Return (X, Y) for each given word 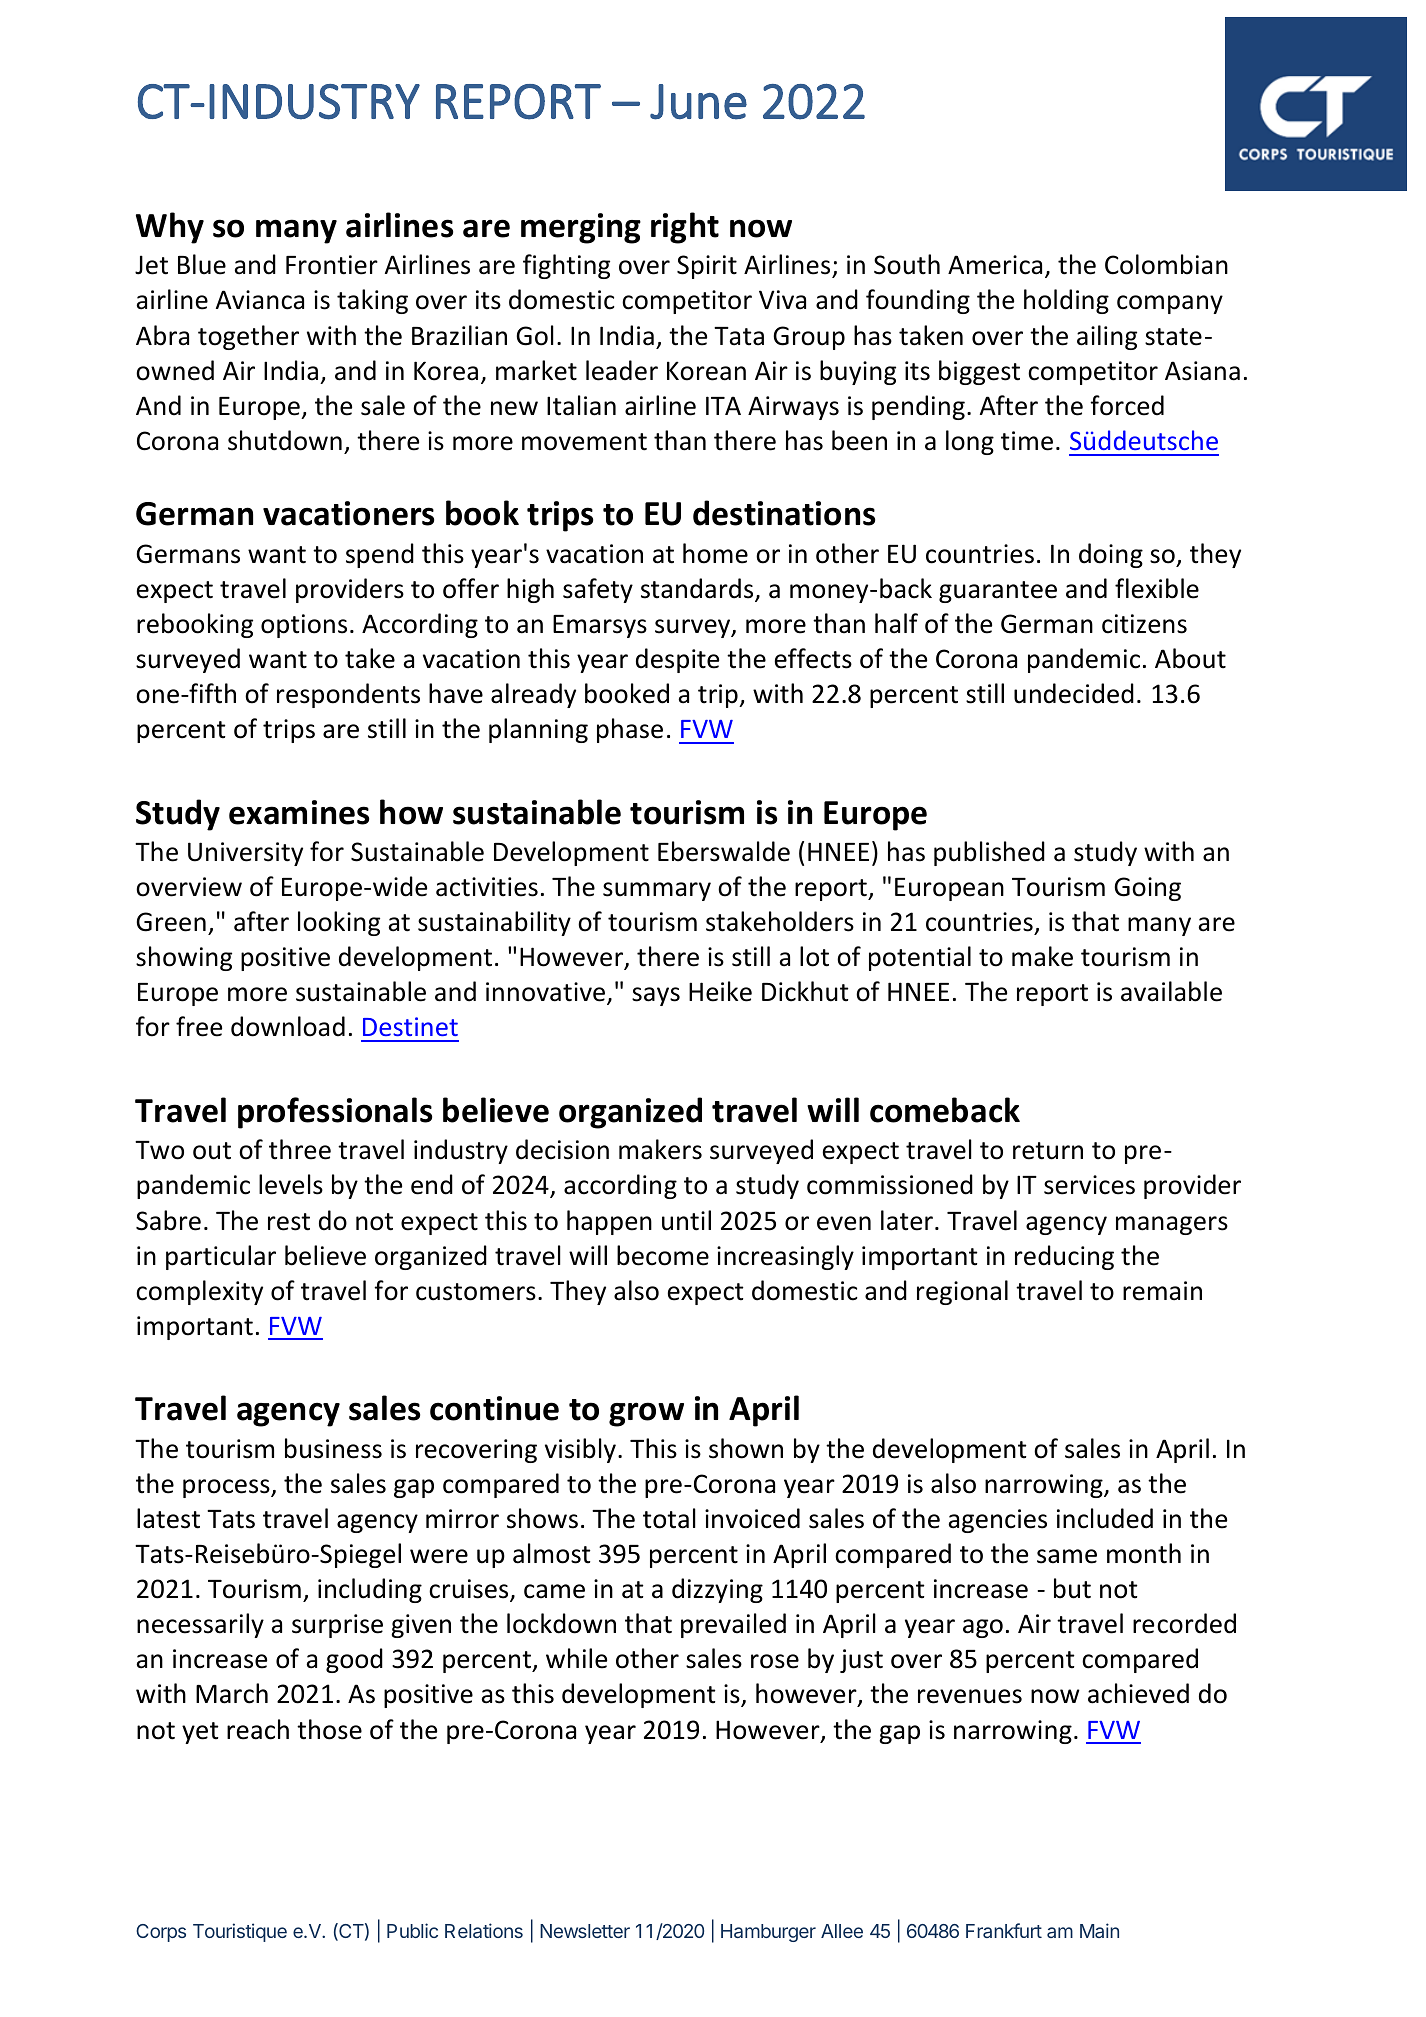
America (995, 265)
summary (657, 891)
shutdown (285, 440)
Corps (161, 1933)
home (715, 553)
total (669, 1518)
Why (170, 228)
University (245, 854)
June (698, 102)
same (1067, 1556)
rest (289, 1222)
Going (1147, 889)
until (686, 1220)
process (227, 1488)
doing (1111, 555)
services (1089, 1185)
